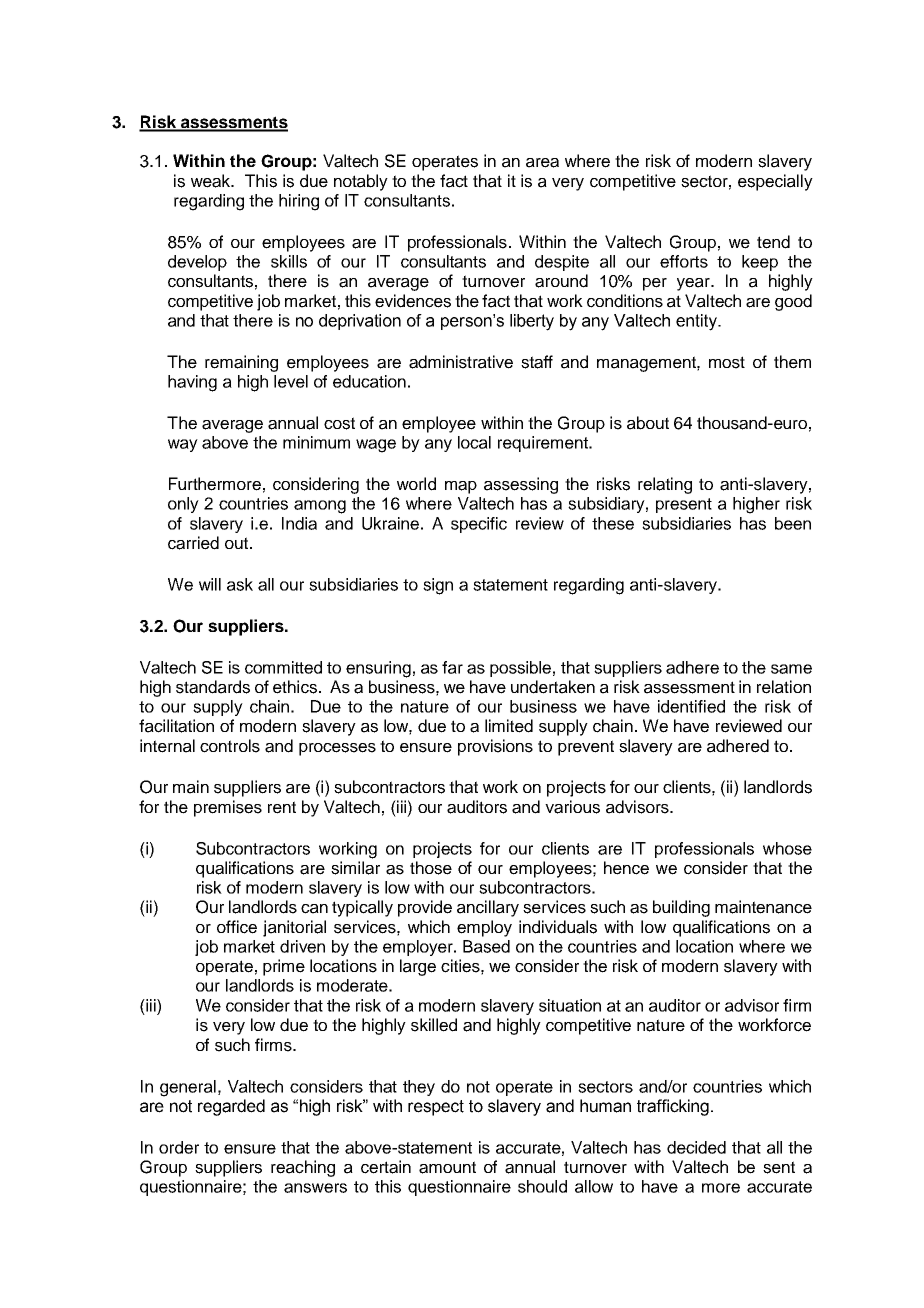 The image size is (924, 1308). Describe the element at coordinates (775, 182) in the screenshot. I see `especially` at that location.
